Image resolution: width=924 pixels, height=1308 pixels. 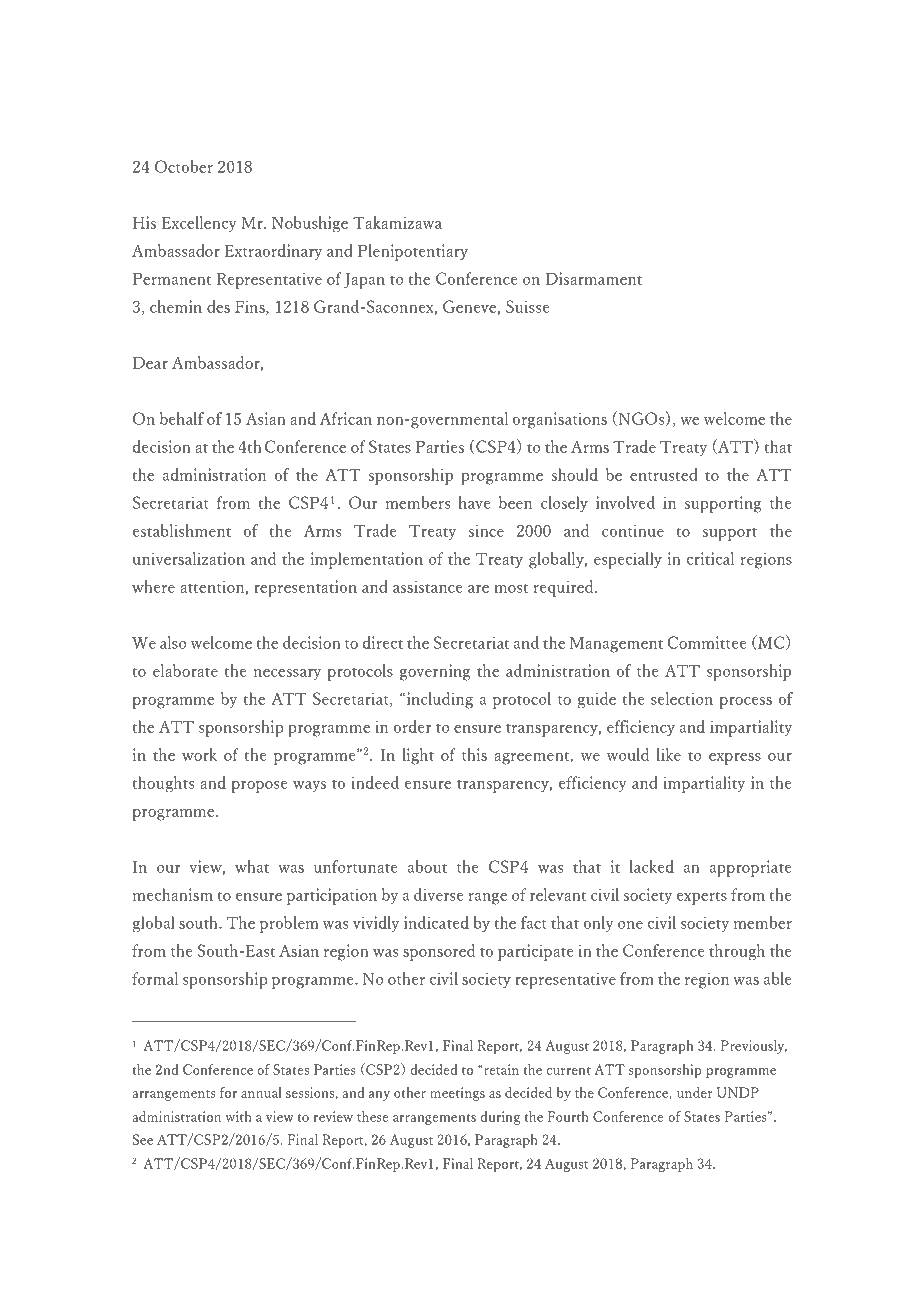 What do you see at coordinates (695, 1092) in the screenshot?
I see `under` at bounding box center [695, 1092].
